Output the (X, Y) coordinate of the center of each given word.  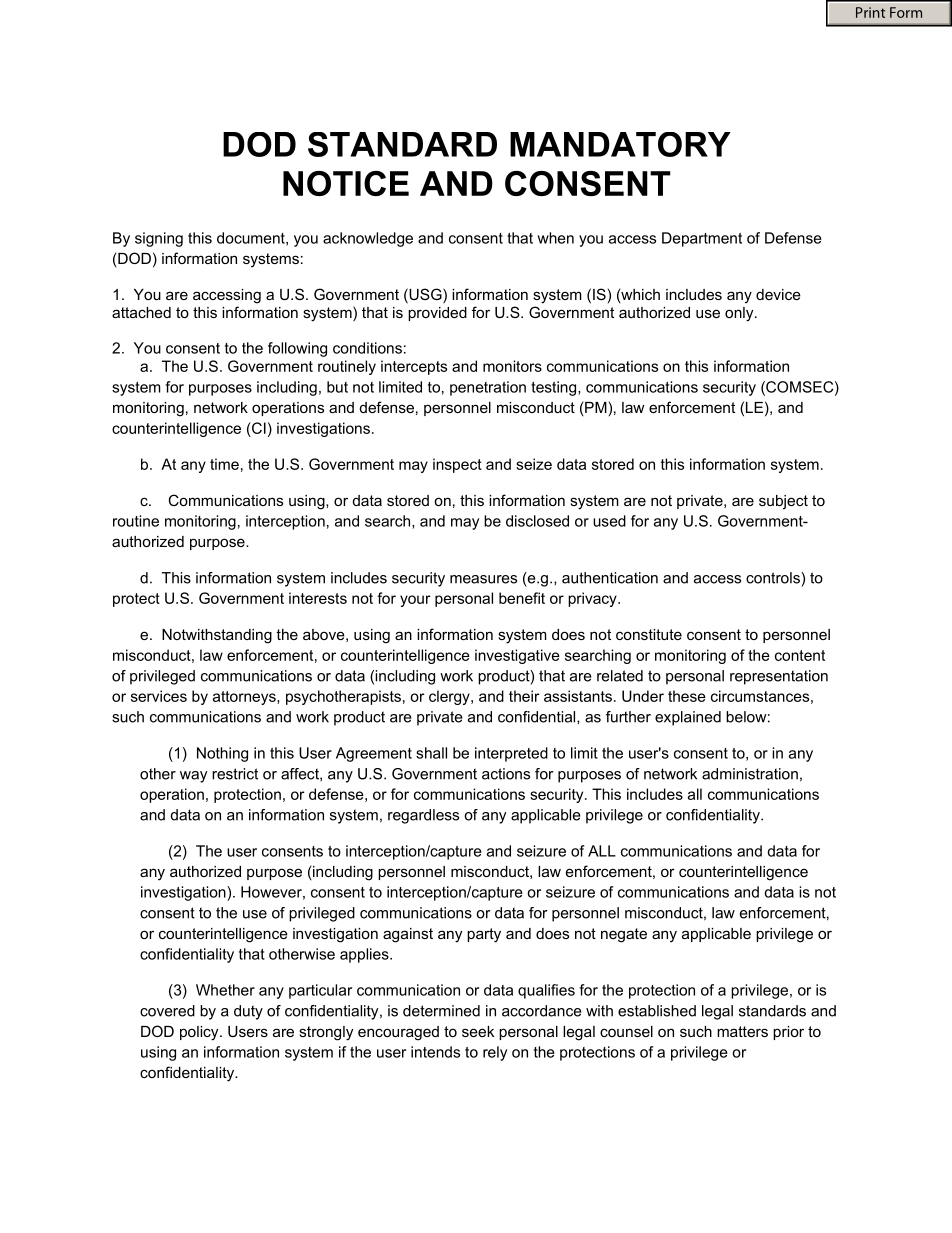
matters (742, 1031)
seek (478, 1031)
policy (200, 1033)
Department (702, 239)
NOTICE (346, 183)
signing (159, 239)
